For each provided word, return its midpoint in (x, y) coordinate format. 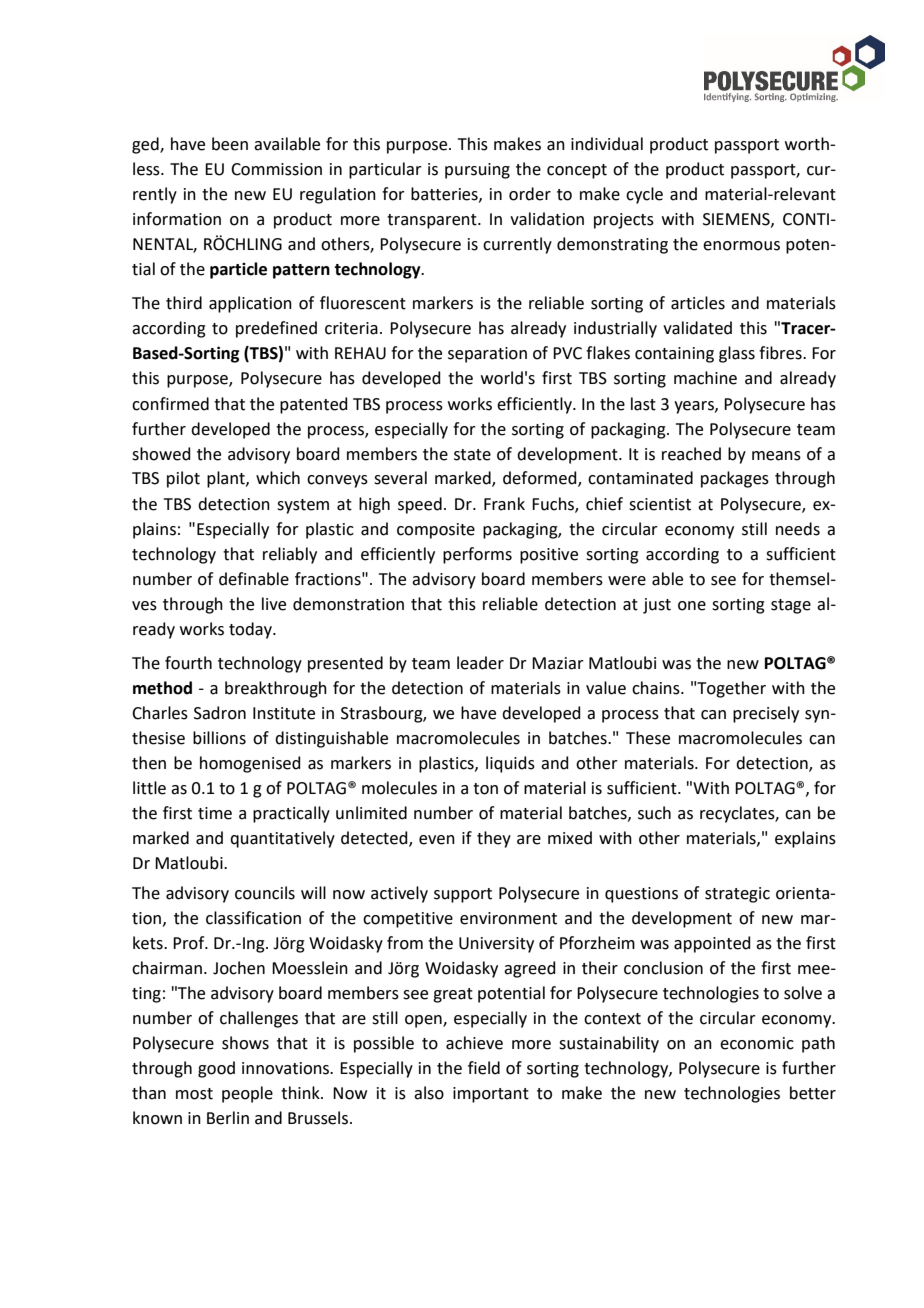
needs (798, 529)
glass (737, 354)
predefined (276, 329)
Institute (284, 713)
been (230, 144)
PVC (567, 353)
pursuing (477, 171)
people (247, 1094)
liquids (510, 764)
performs (477, 555)
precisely (766, 714)
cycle (644, 195)
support (463, 895)
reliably (290, 555)
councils (265, 893)
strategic (737, 895)
